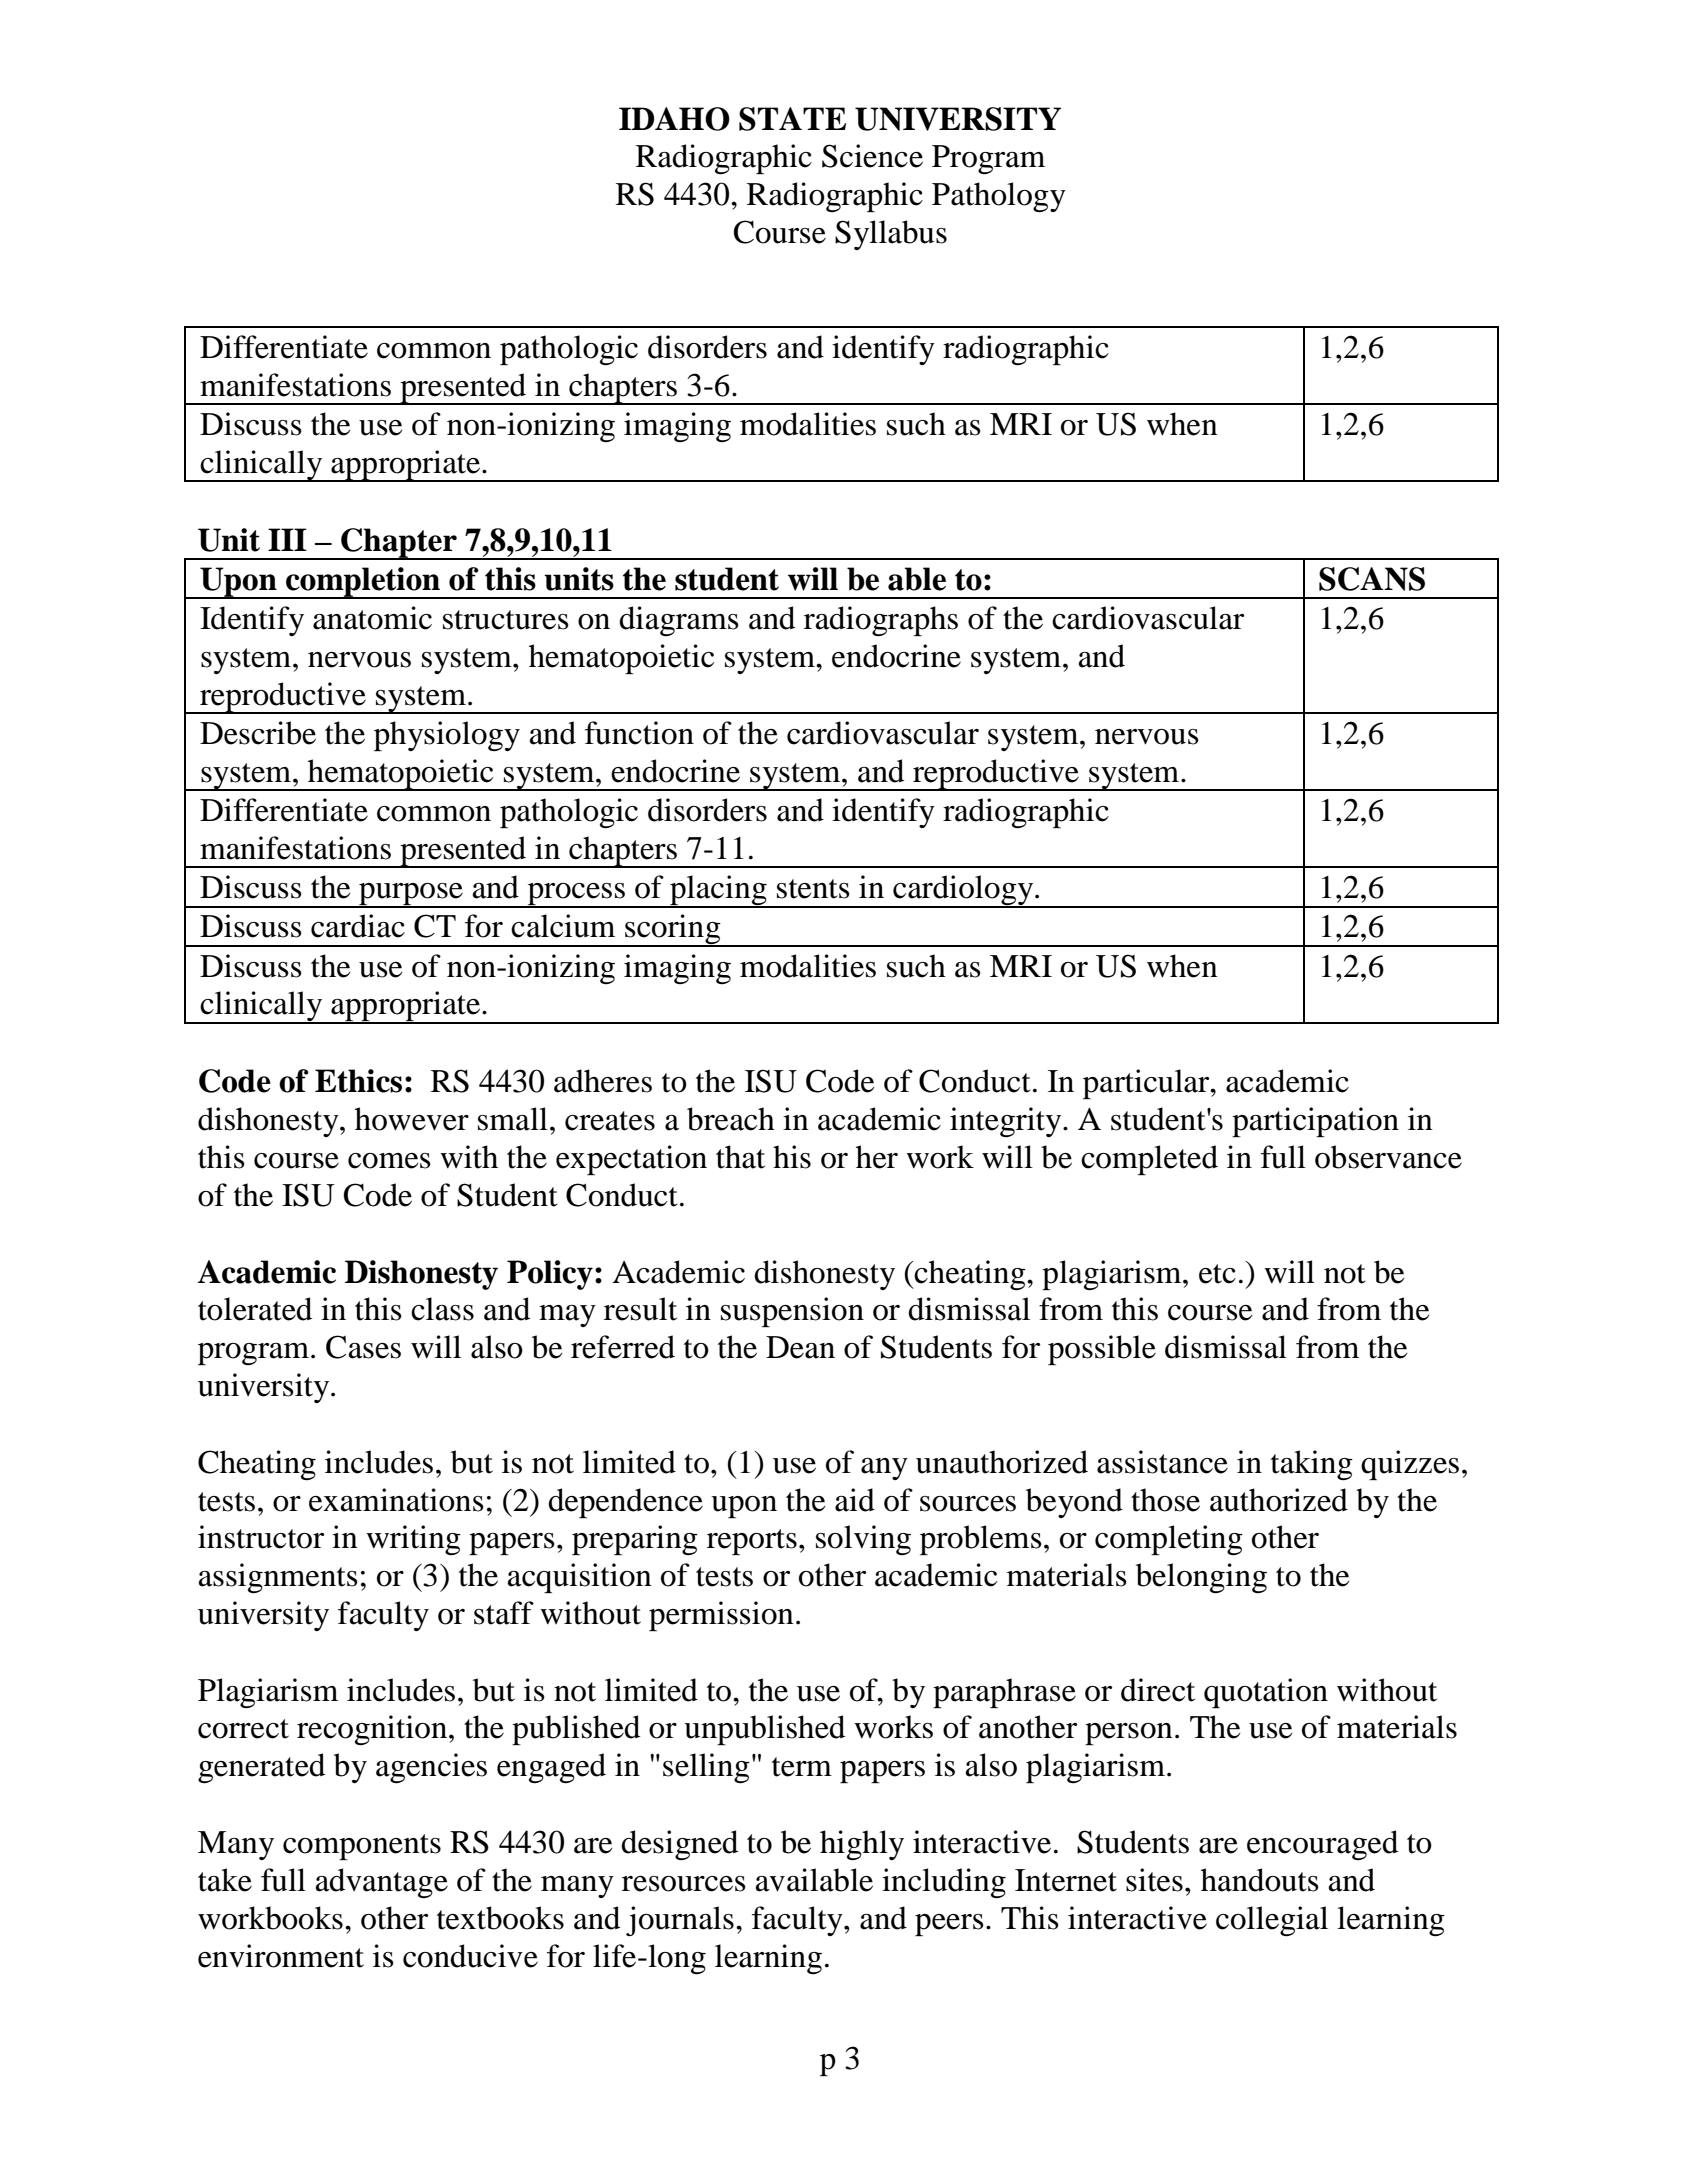 The image size is (1681, 2176). What do you see at coordinates (999, 197) in the screenshot?
I see `Pathology` at bounding box center [999, 197].
